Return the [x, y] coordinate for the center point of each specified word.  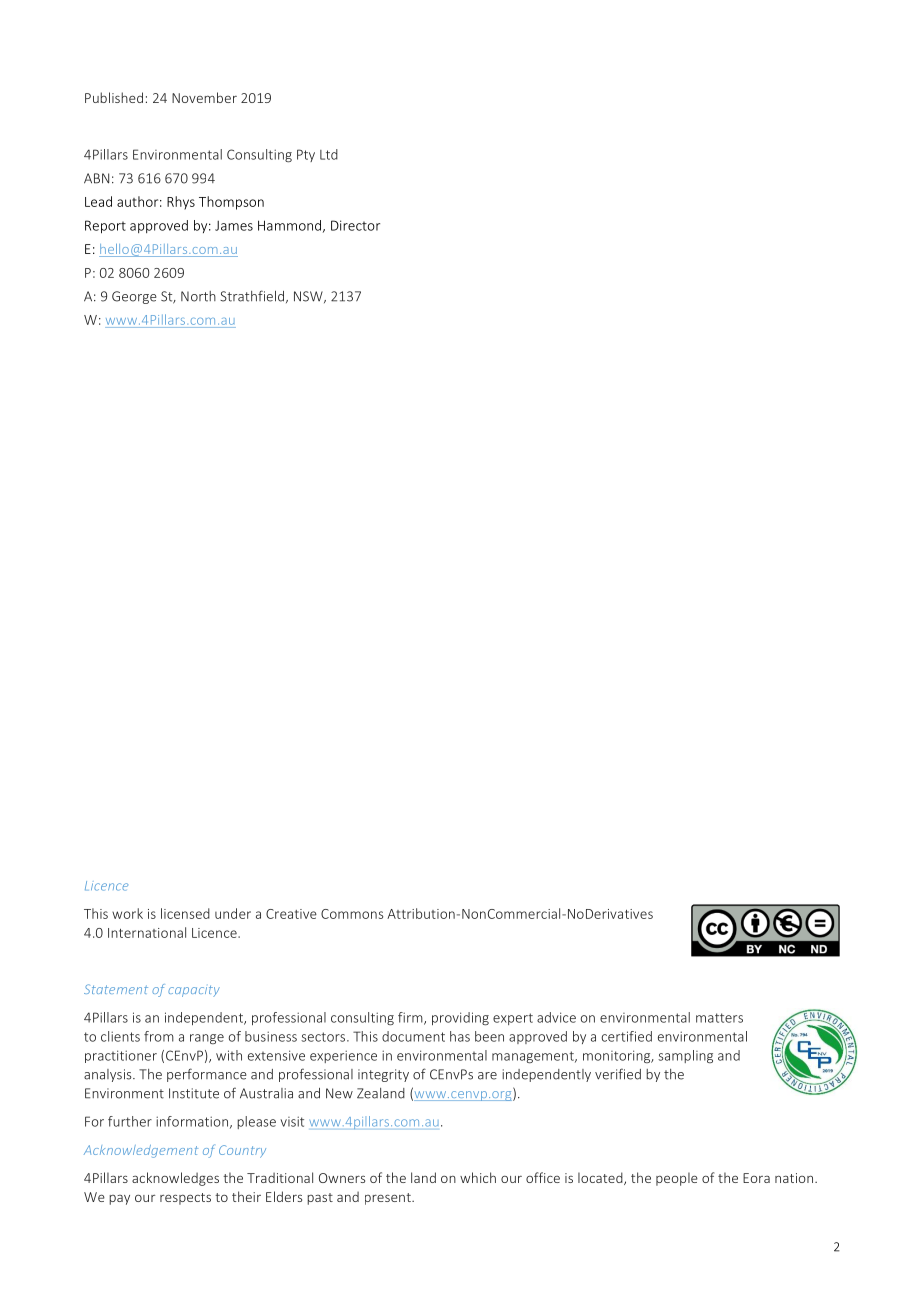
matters [719, 1018]
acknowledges [175, 1179]
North [198, 296]
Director [355, 225]
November [204, 97]
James [234, 225]
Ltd [329, 154]
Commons [352, 914]
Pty [306, 155]
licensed [185, 913]
